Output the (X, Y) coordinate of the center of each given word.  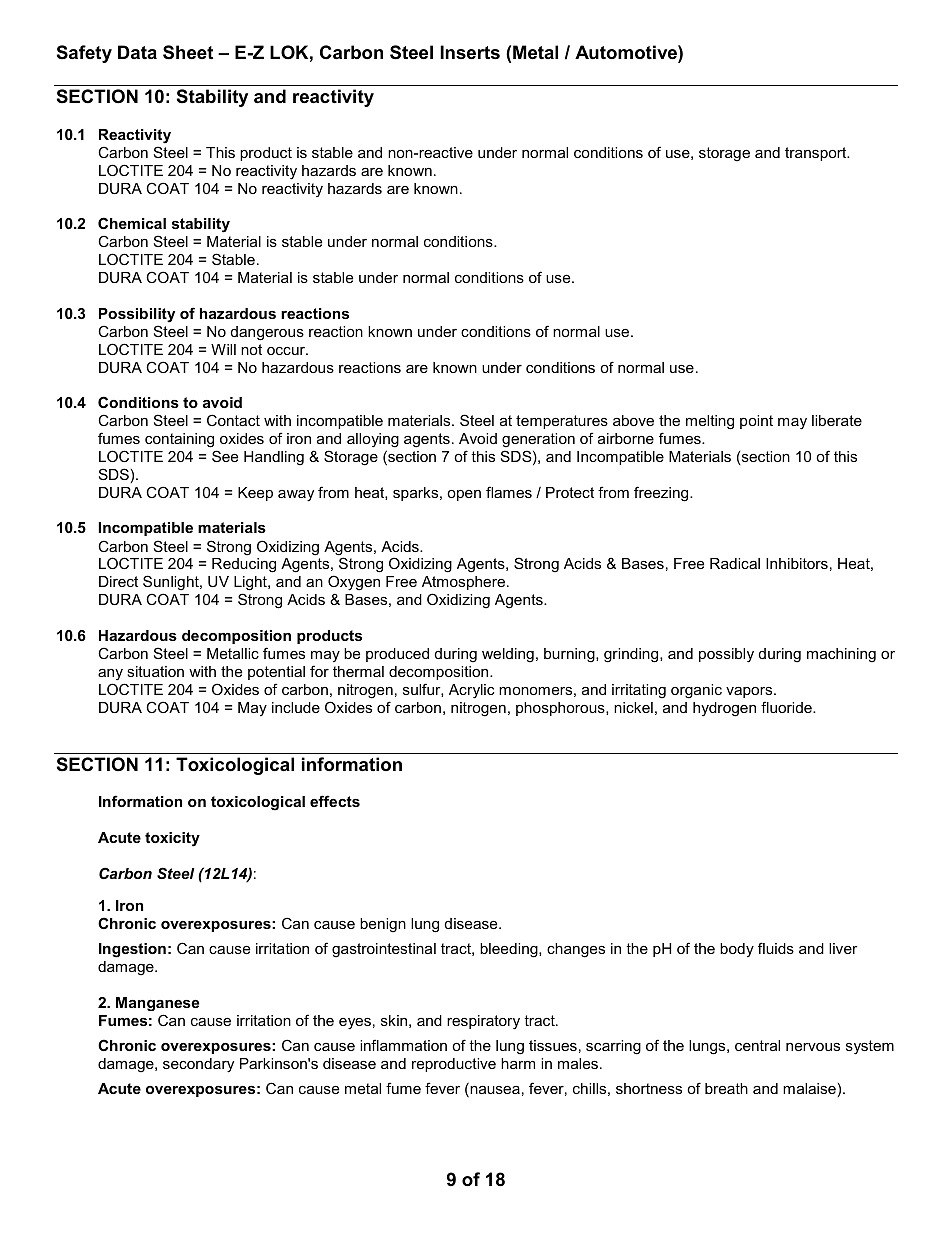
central (757, 1045)
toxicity (172, 839)
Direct (118, 581)
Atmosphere (465, 583)
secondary (198, 1065)
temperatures (562, 422)
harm (518, 1063)
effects (335, 801)
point (756, 422)
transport (817, 154)
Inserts (470, 52)
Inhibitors (797, 563)
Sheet (188, 52)
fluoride (787, 707)
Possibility (137, 315)
